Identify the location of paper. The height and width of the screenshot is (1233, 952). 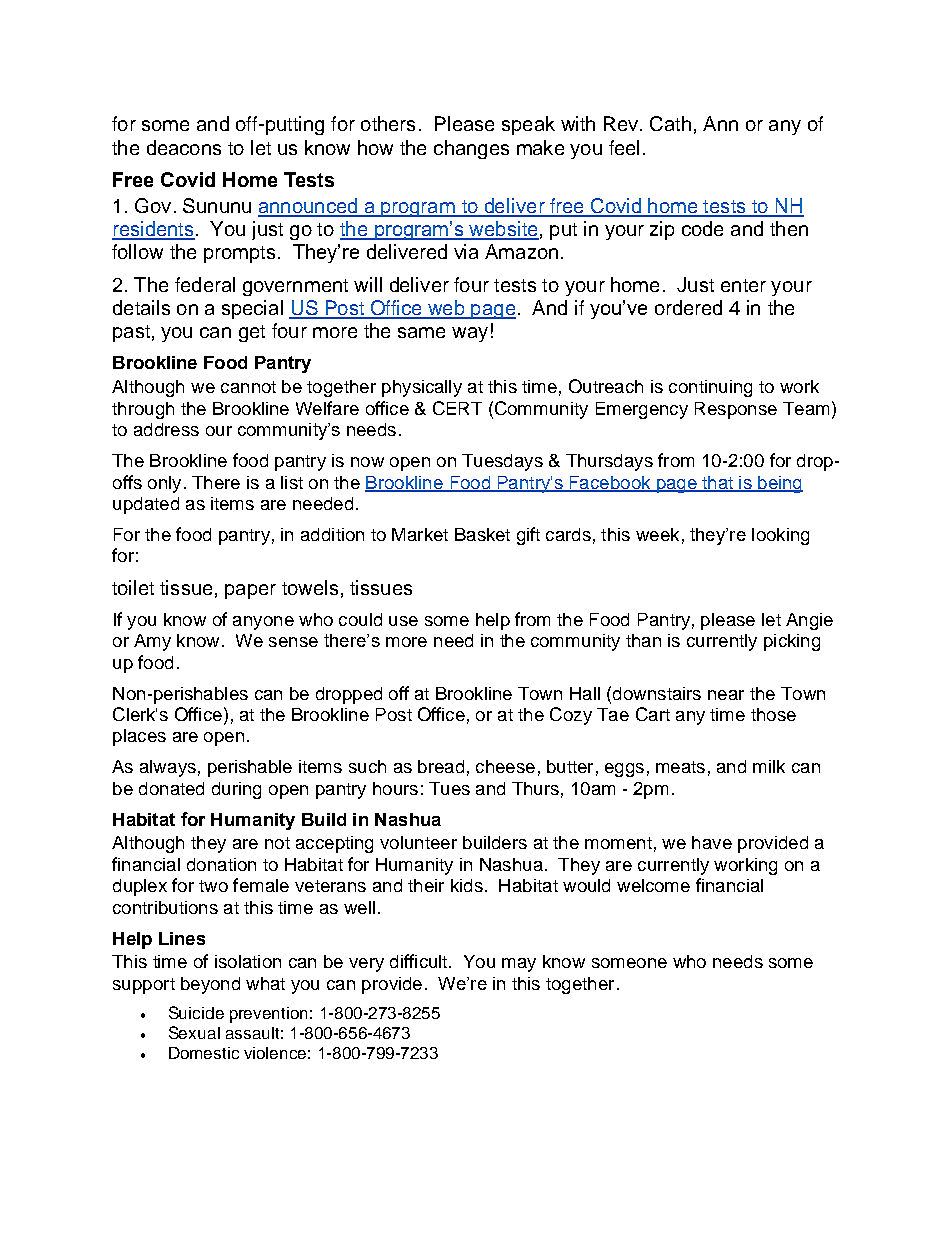
(250, 591).
